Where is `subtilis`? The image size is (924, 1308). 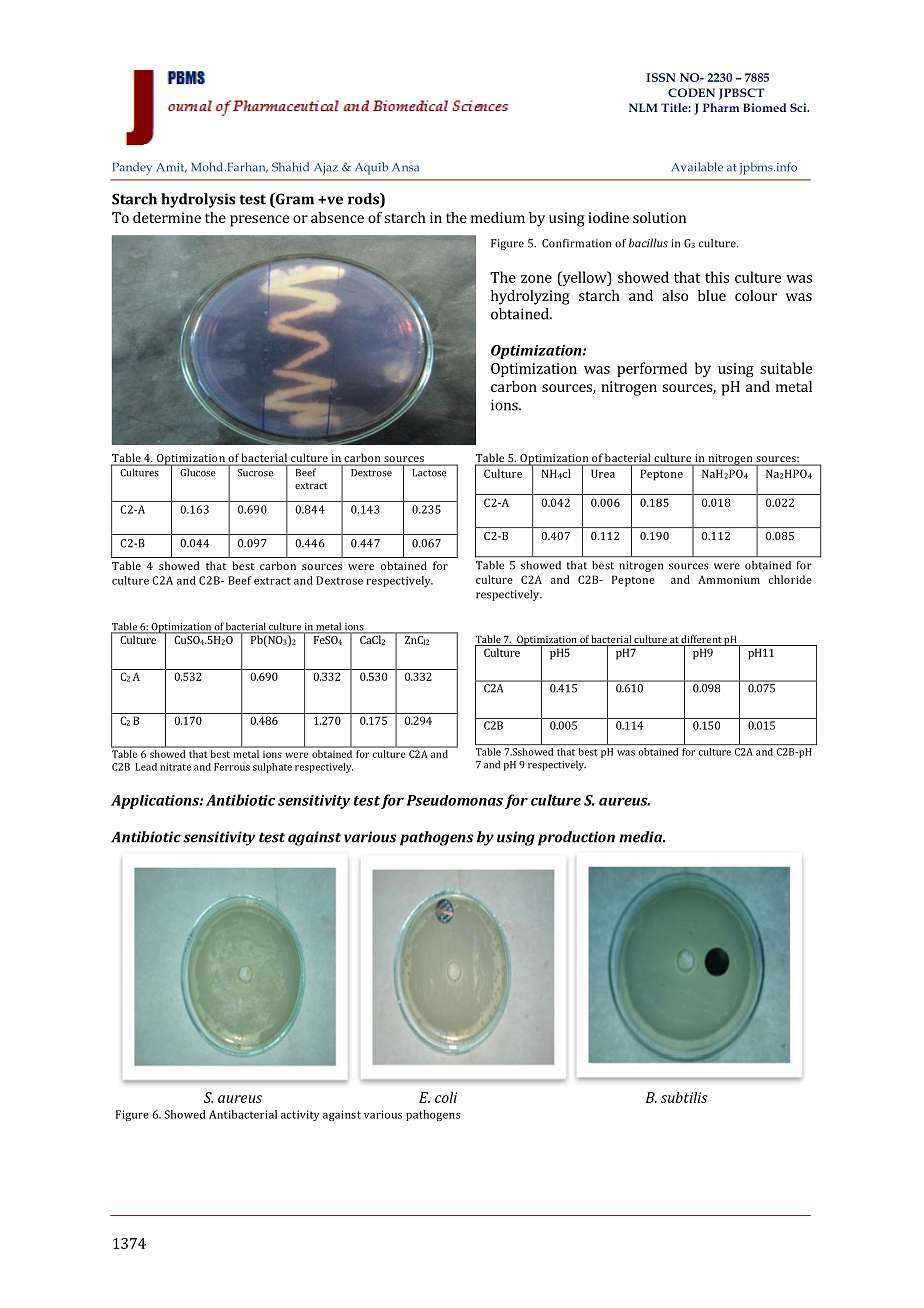 subtilis is located at coordinates (684, 1097).
